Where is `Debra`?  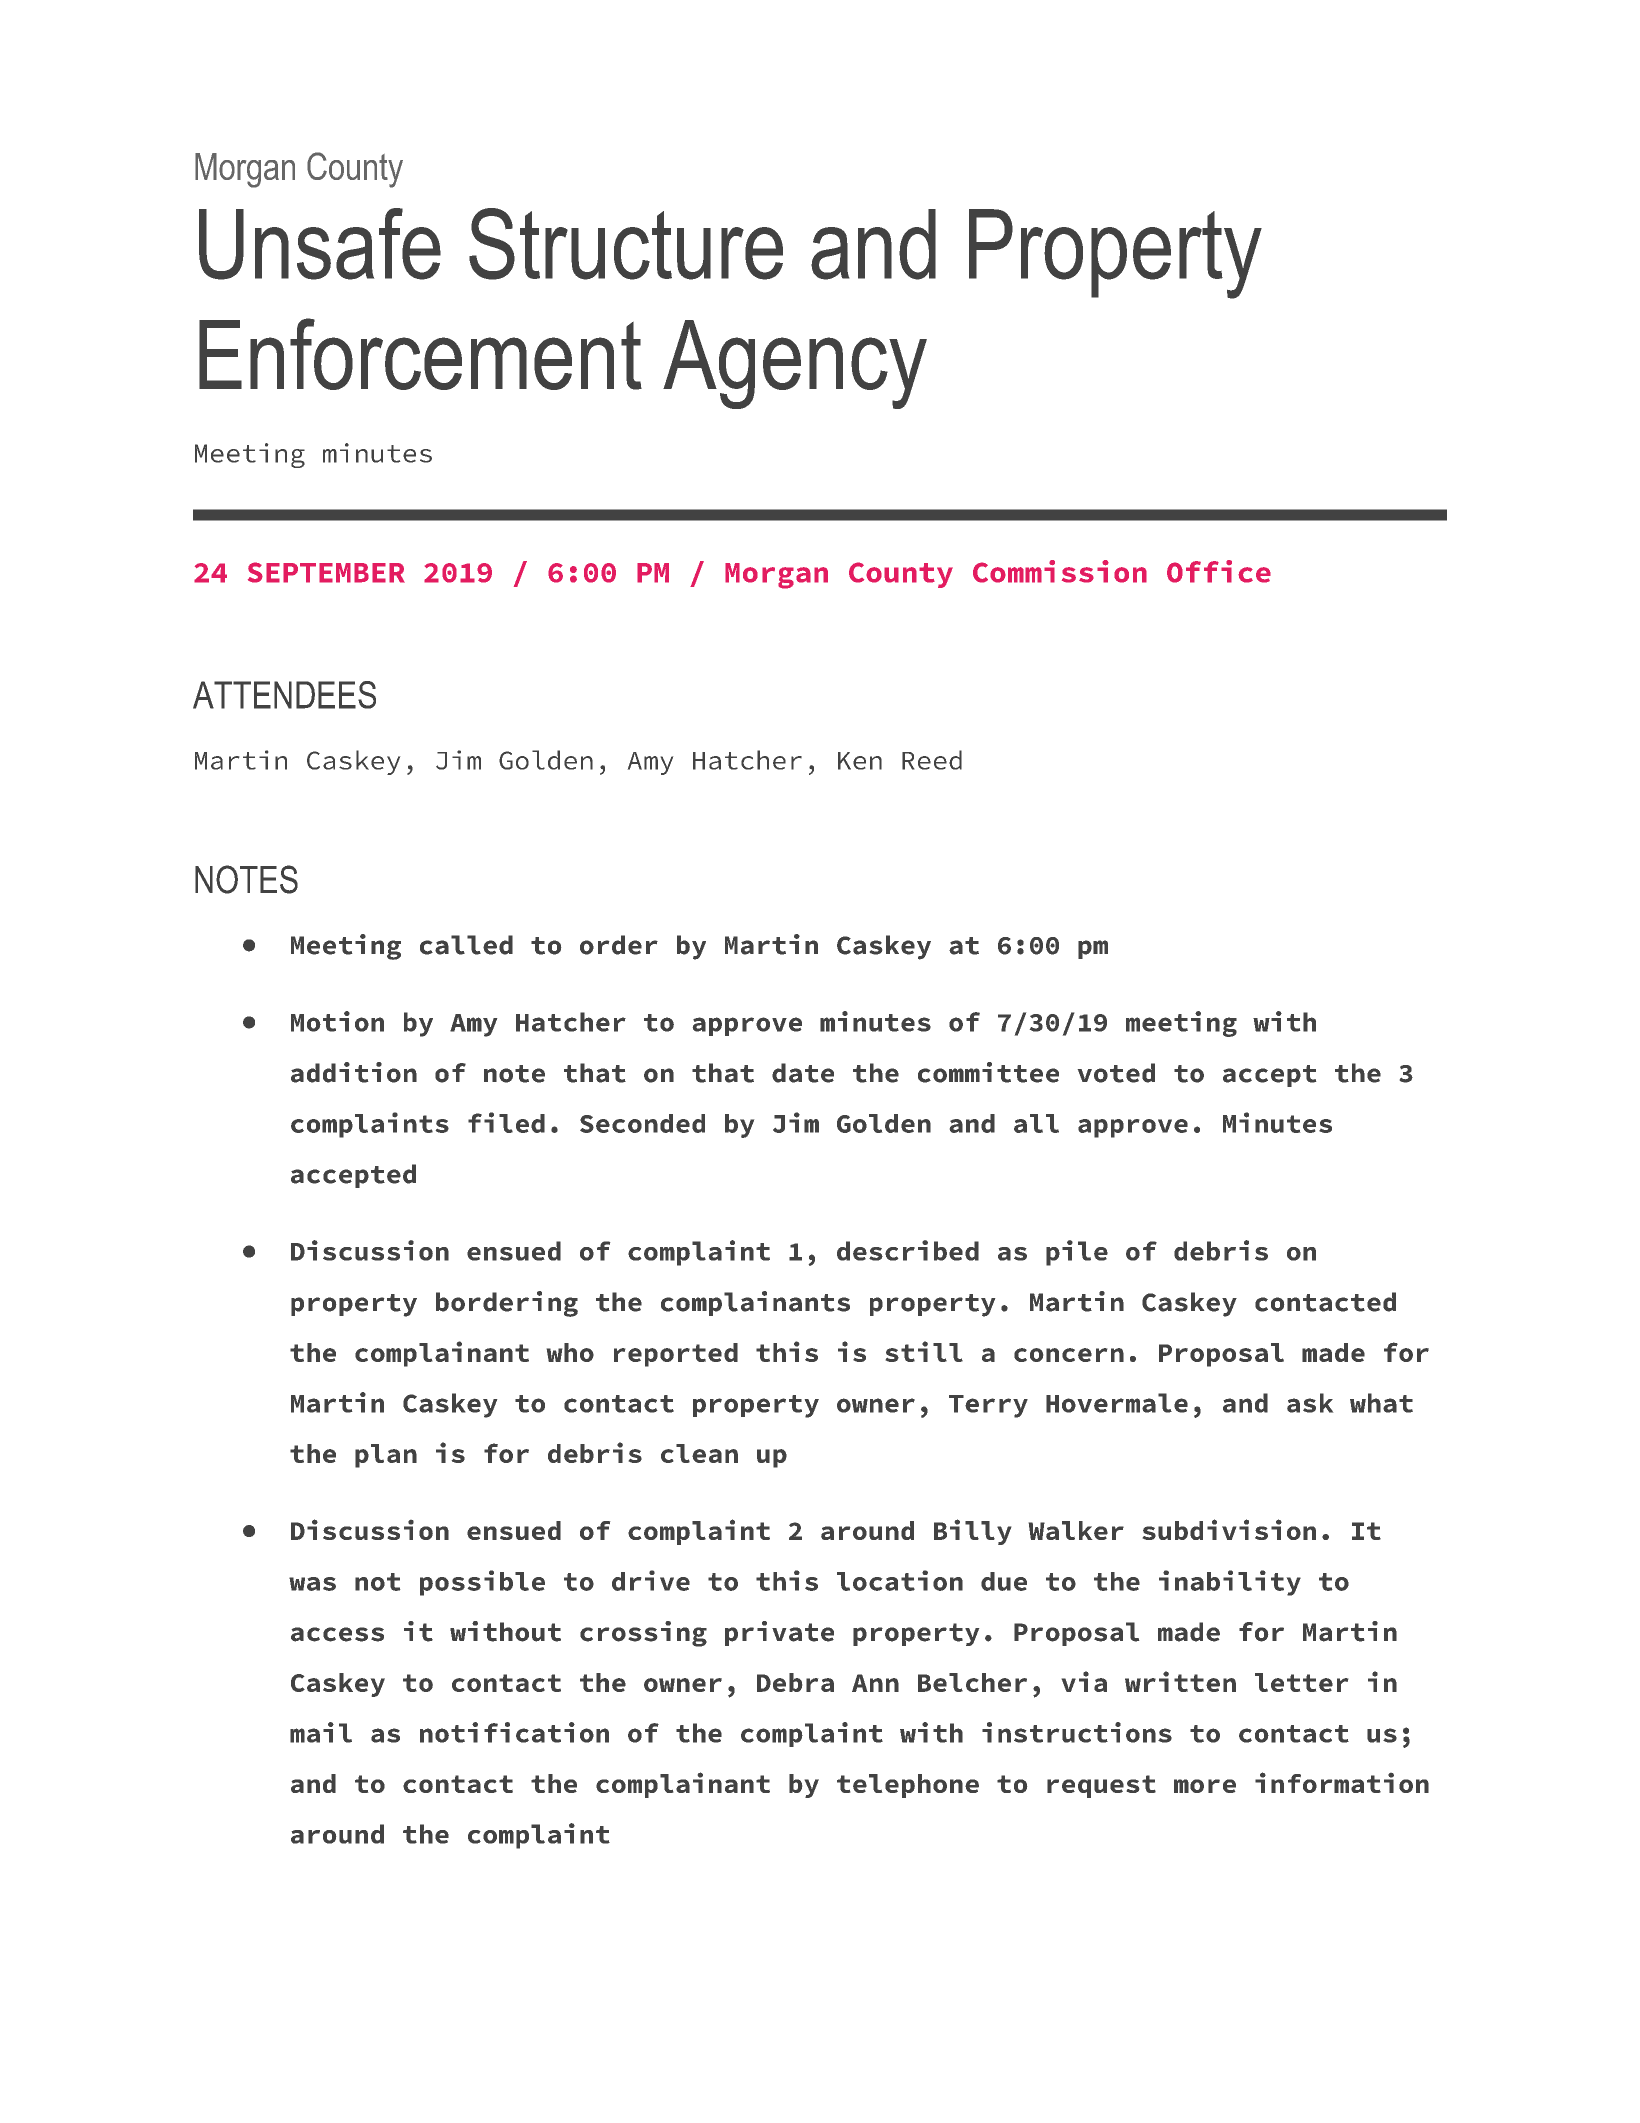 Debra is located at coordinates (795, 1682).
